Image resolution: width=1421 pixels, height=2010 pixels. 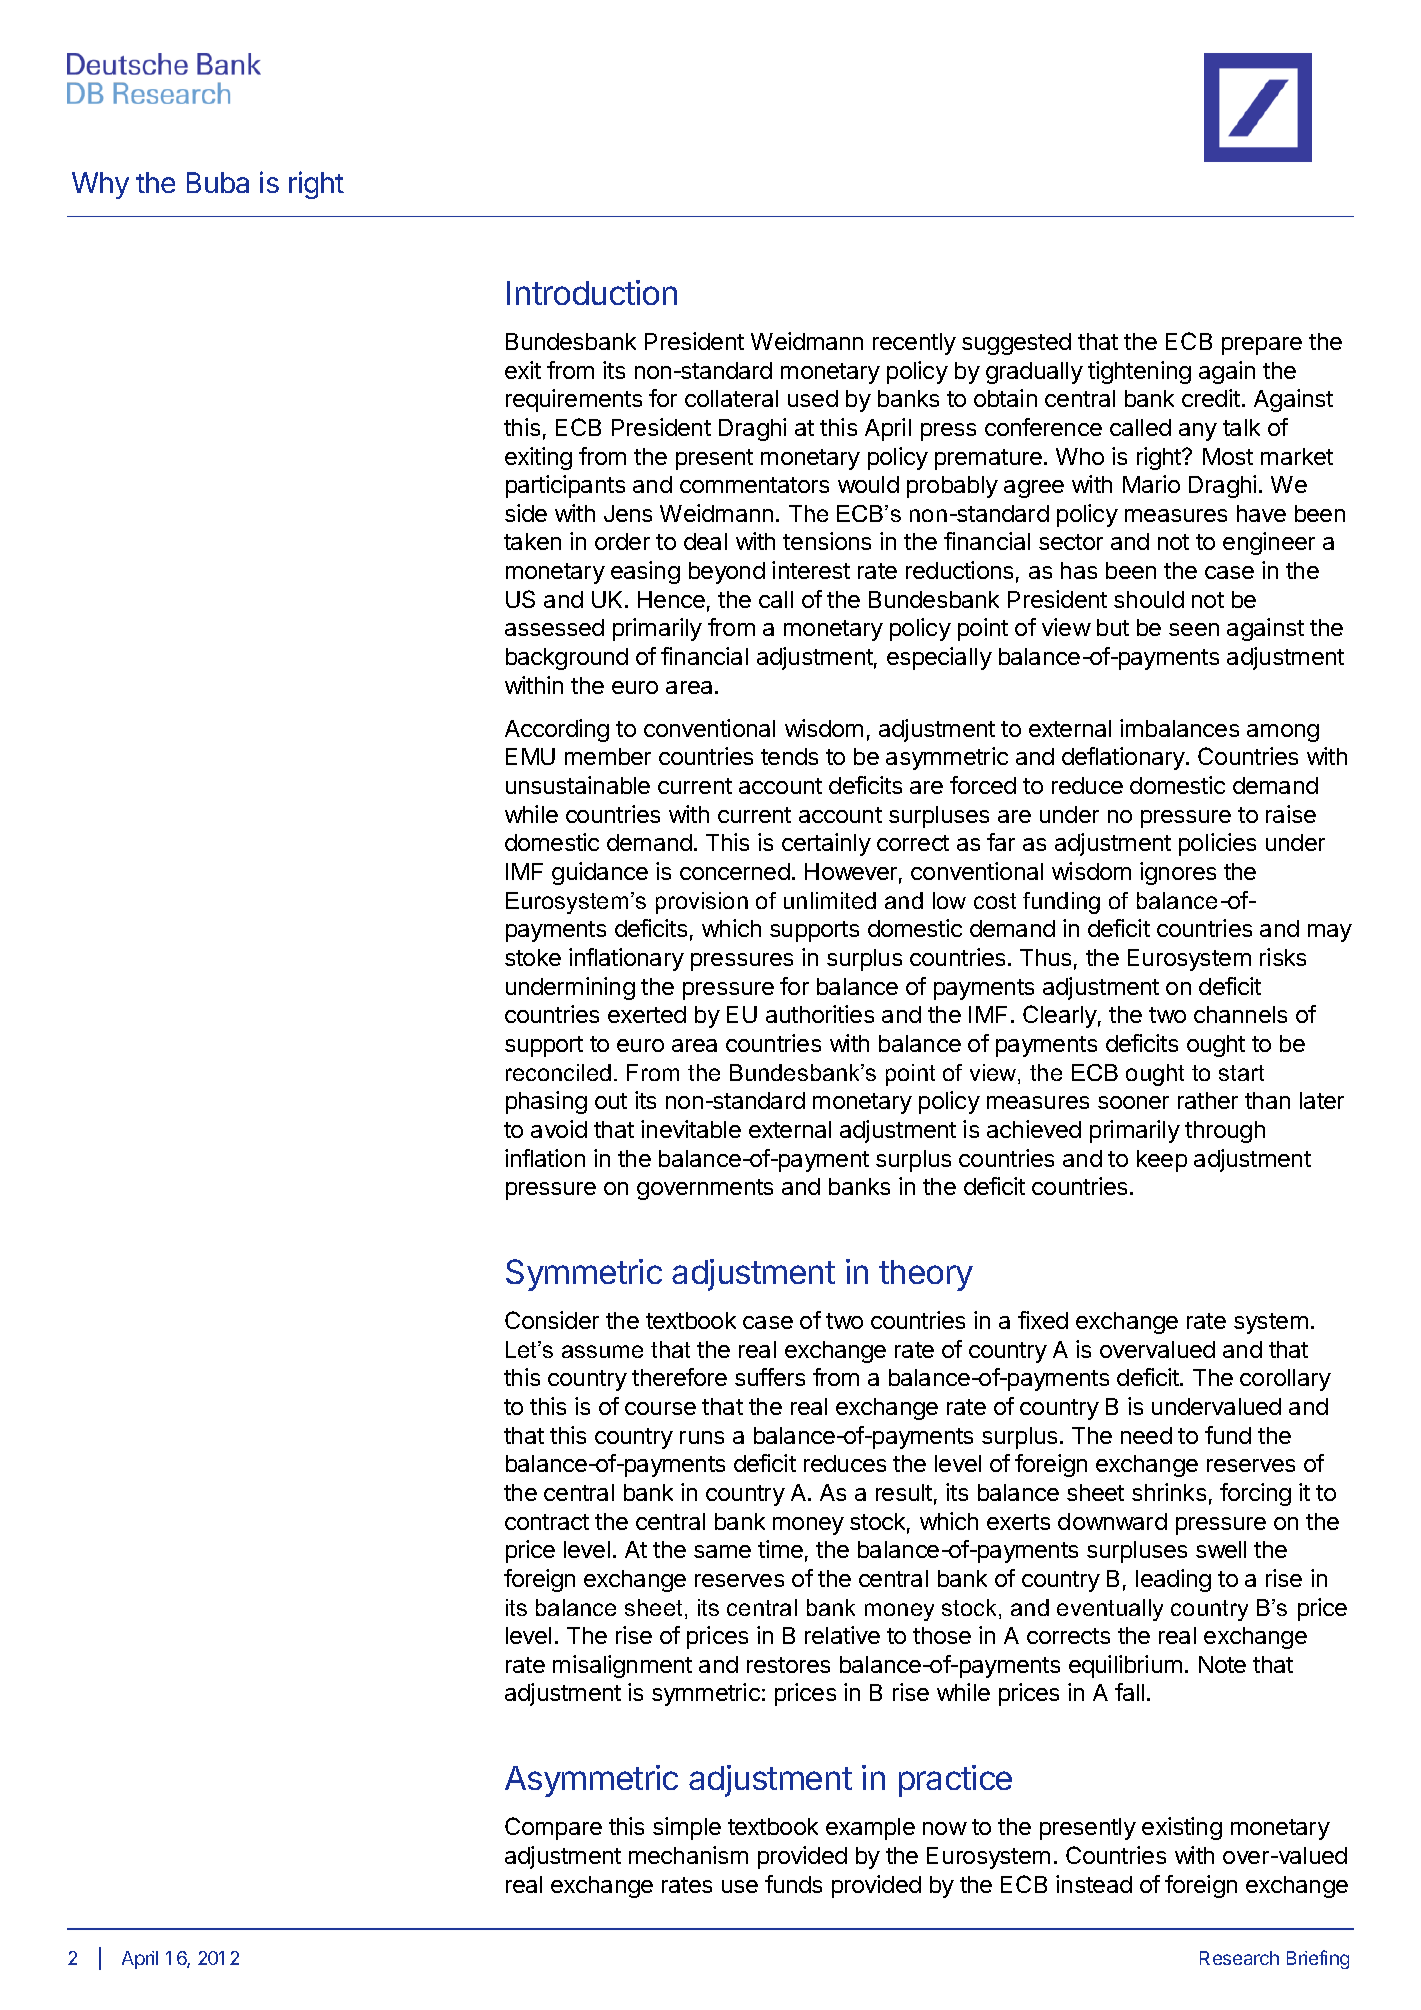 What do you see at coordinates (1262, 346) in the screenshot?
I see `prepare` at bounding box center [1262, 346].
